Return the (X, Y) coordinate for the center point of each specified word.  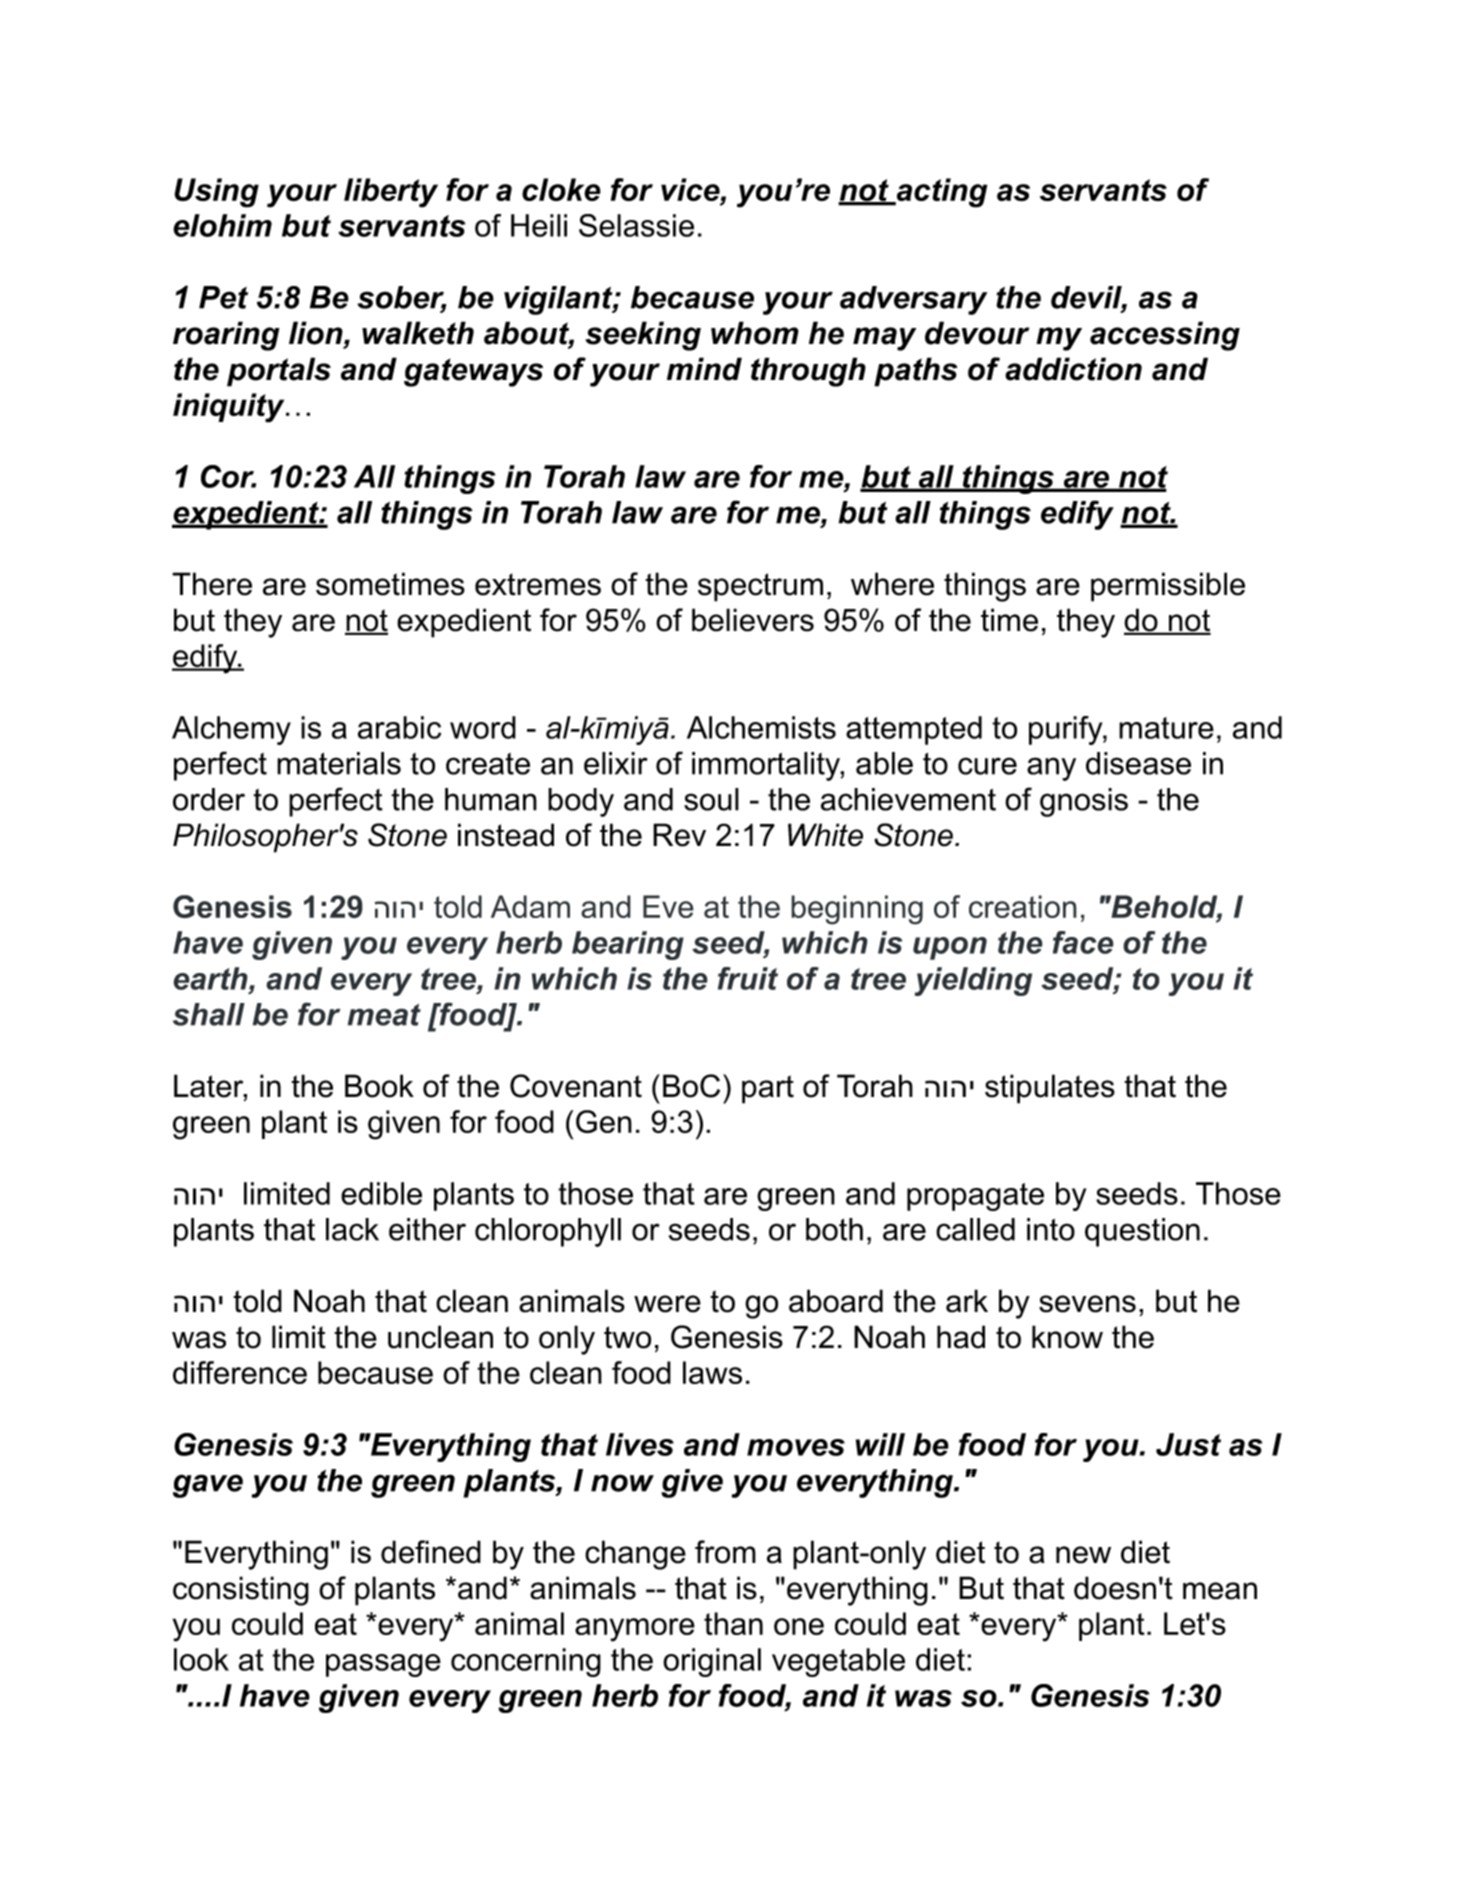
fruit (748, 978)
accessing (1165, 336)
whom (755, 333)
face (1083, 942)
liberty (391, 193)
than (733, 1623)
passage (383, 1665)
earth (211, 978)
